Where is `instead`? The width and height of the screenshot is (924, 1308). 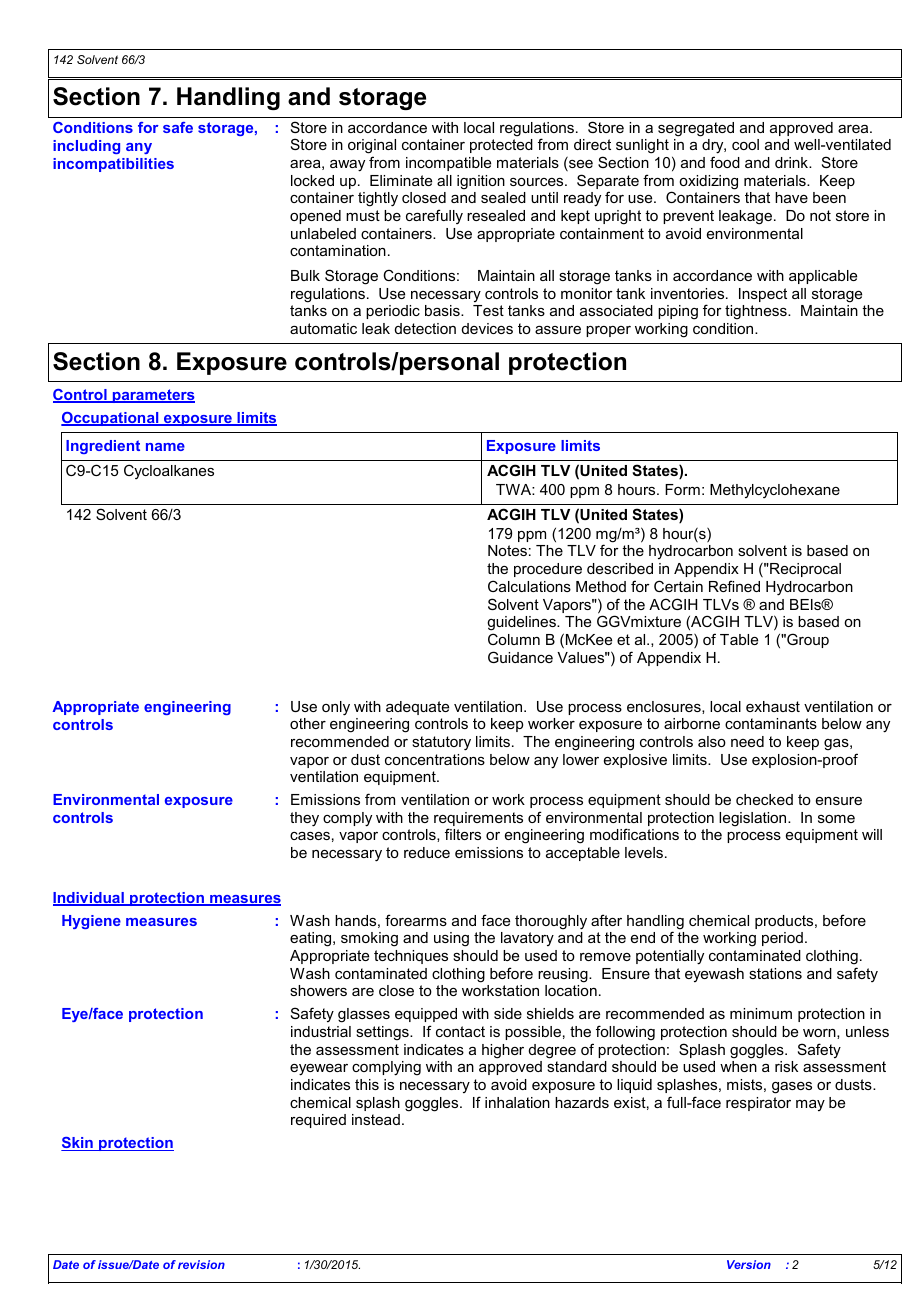
instead is located at coordinates (376, 1119).
